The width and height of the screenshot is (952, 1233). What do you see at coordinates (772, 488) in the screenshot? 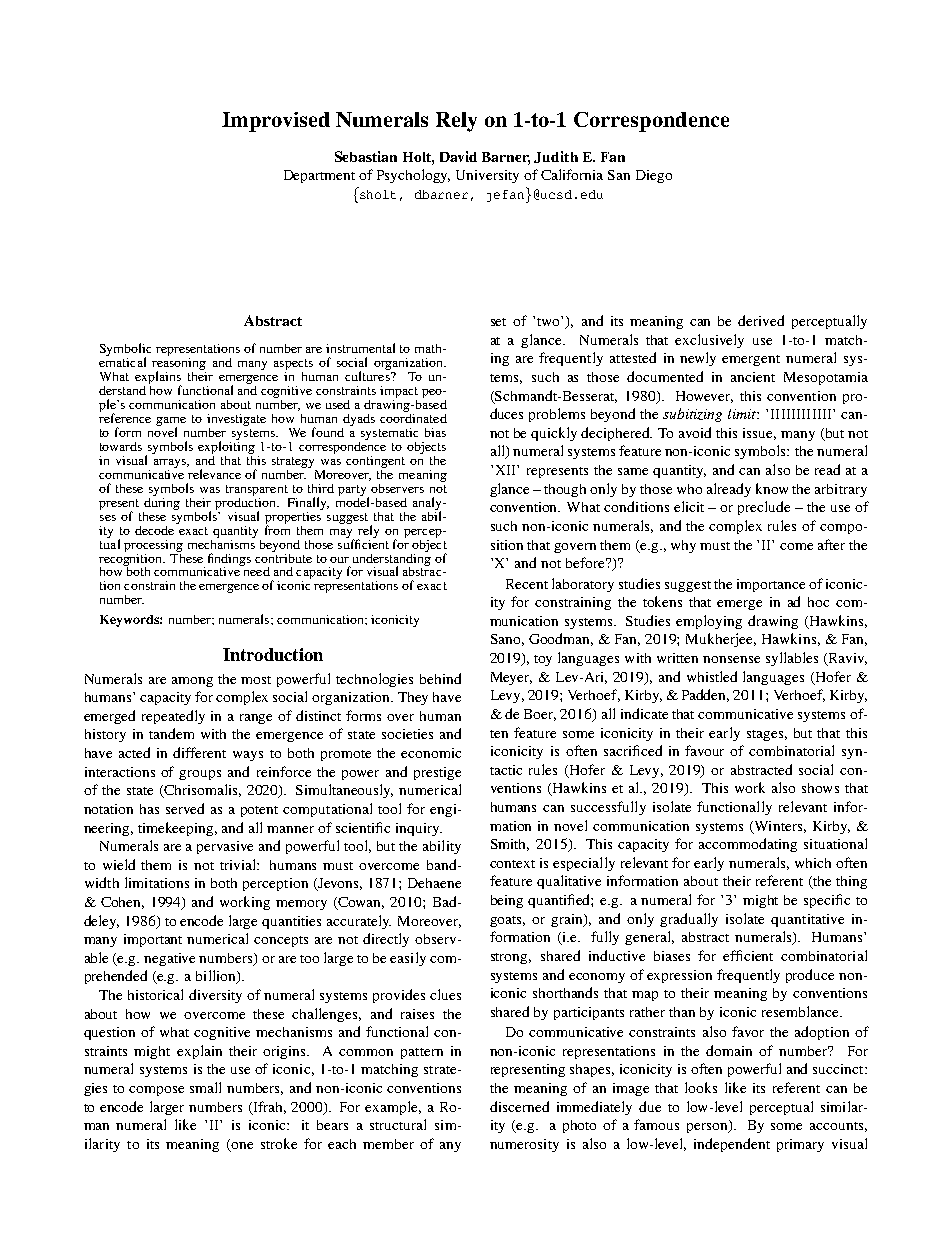
I see `know` at bounding box center [772, 488].
